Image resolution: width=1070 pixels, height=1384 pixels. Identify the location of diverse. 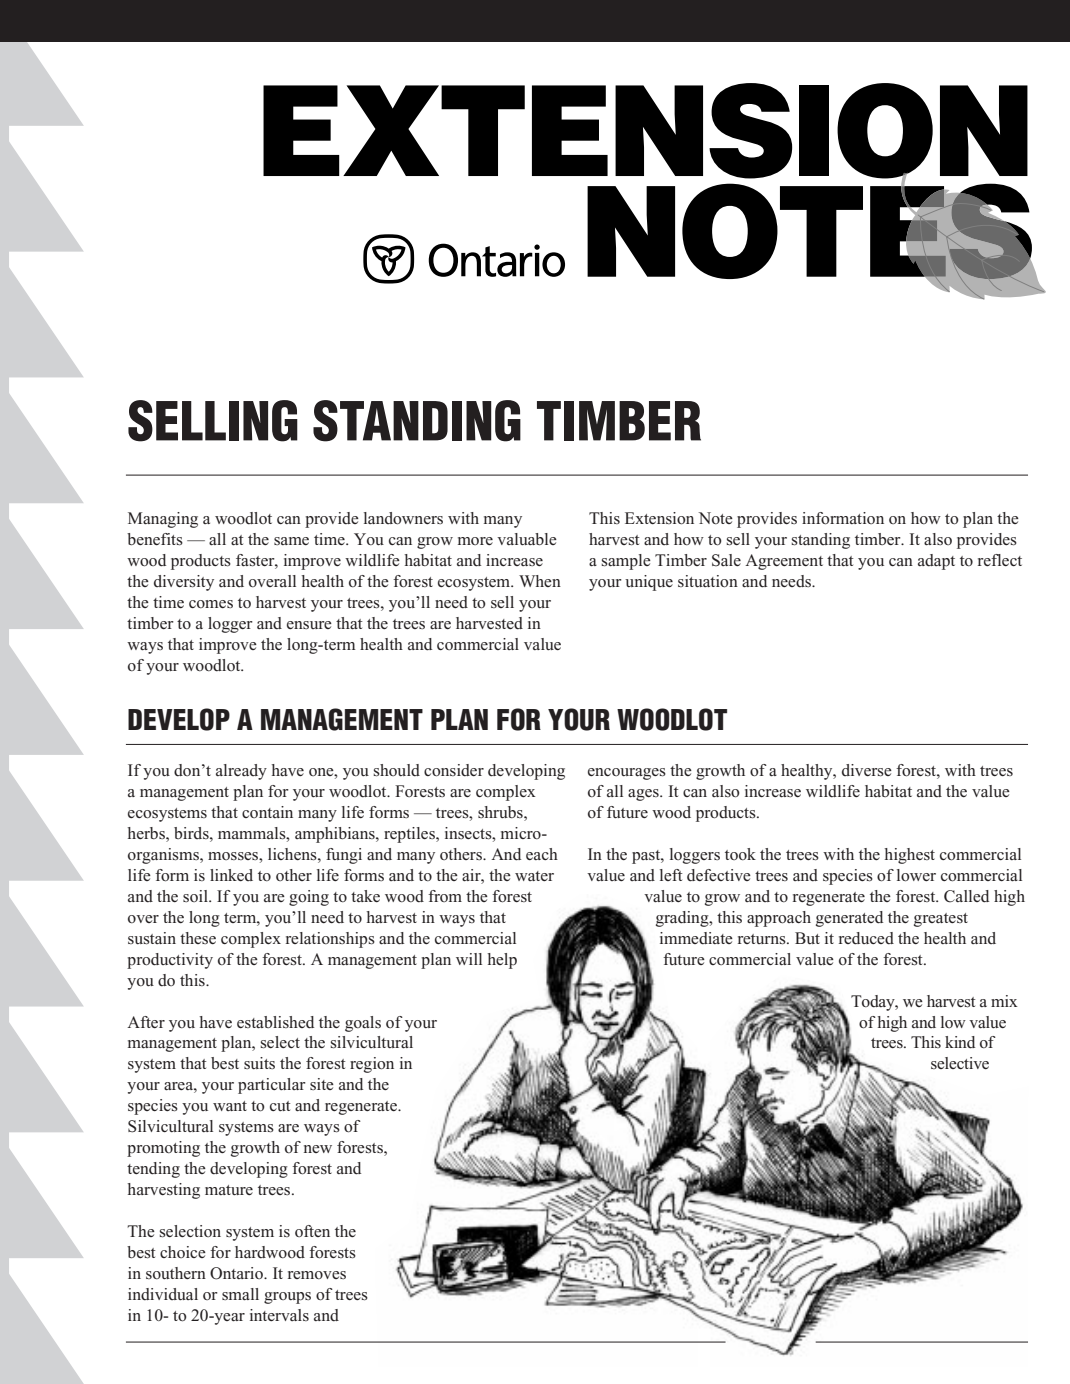
(867, 770).
